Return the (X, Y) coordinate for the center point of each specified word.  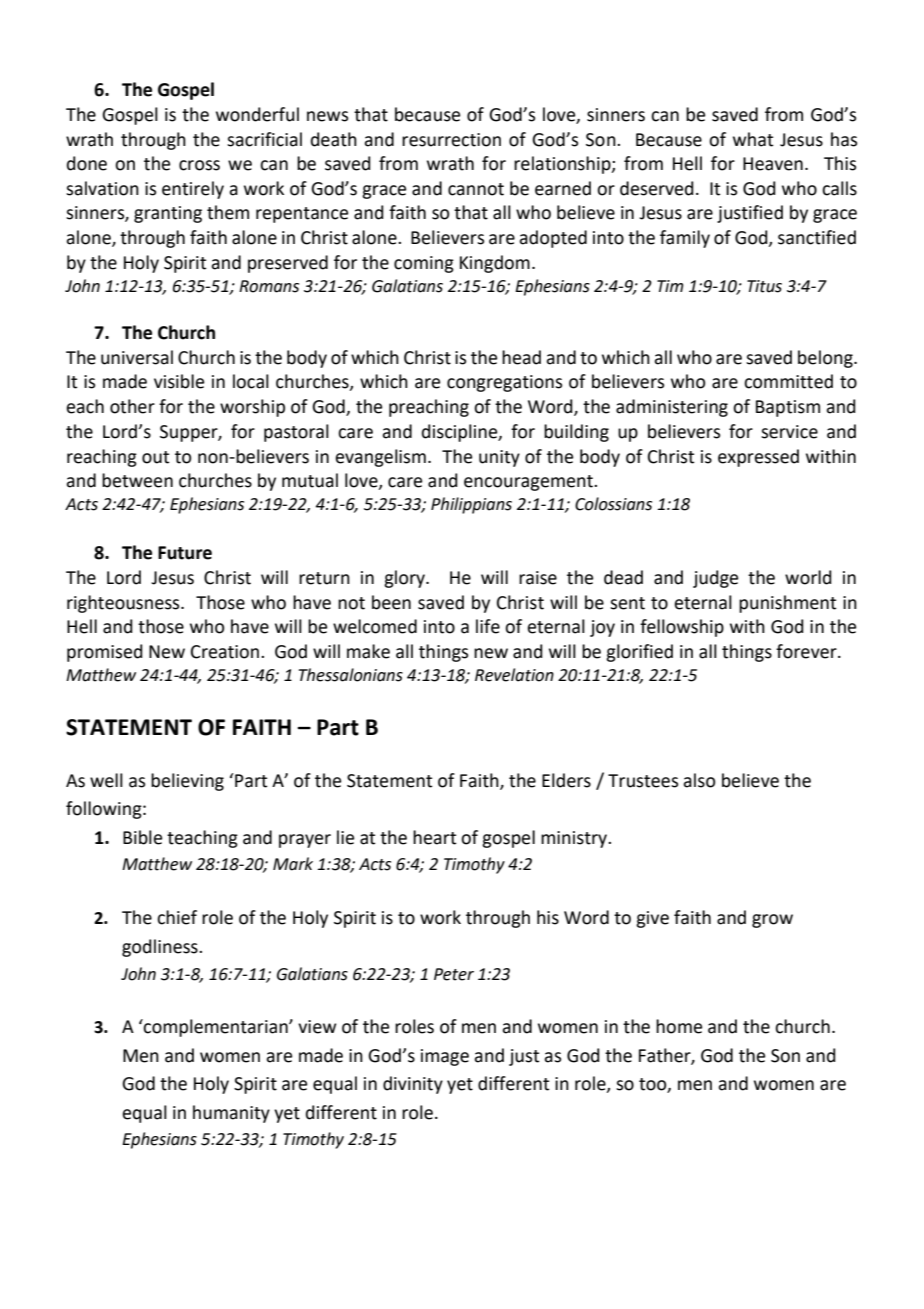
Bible (142, 837)
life (488, 626)
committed (788, 381)
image (445, 1057)
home (679, 1026)
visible (179, 381)
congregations (504, 383)
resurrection (451, 140)
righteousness (124, 604)
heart (434, 837)
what (753, 139)
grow (772, 921)
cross (199, 165)
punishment (787, 604)
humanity (231, 1114)
